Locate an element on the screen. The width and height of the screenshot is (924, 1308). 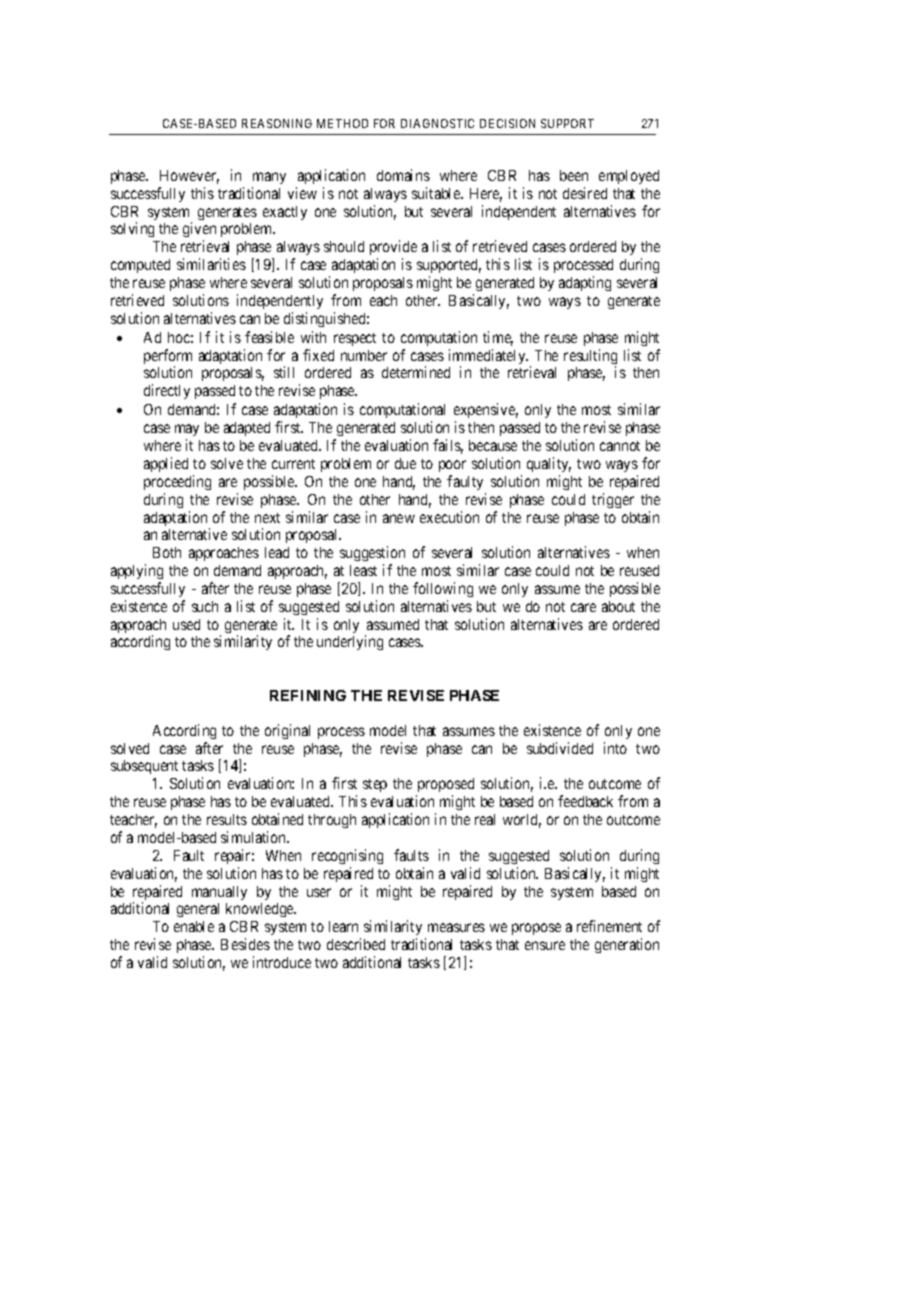
resulting is located at coordinates (590, 358).
